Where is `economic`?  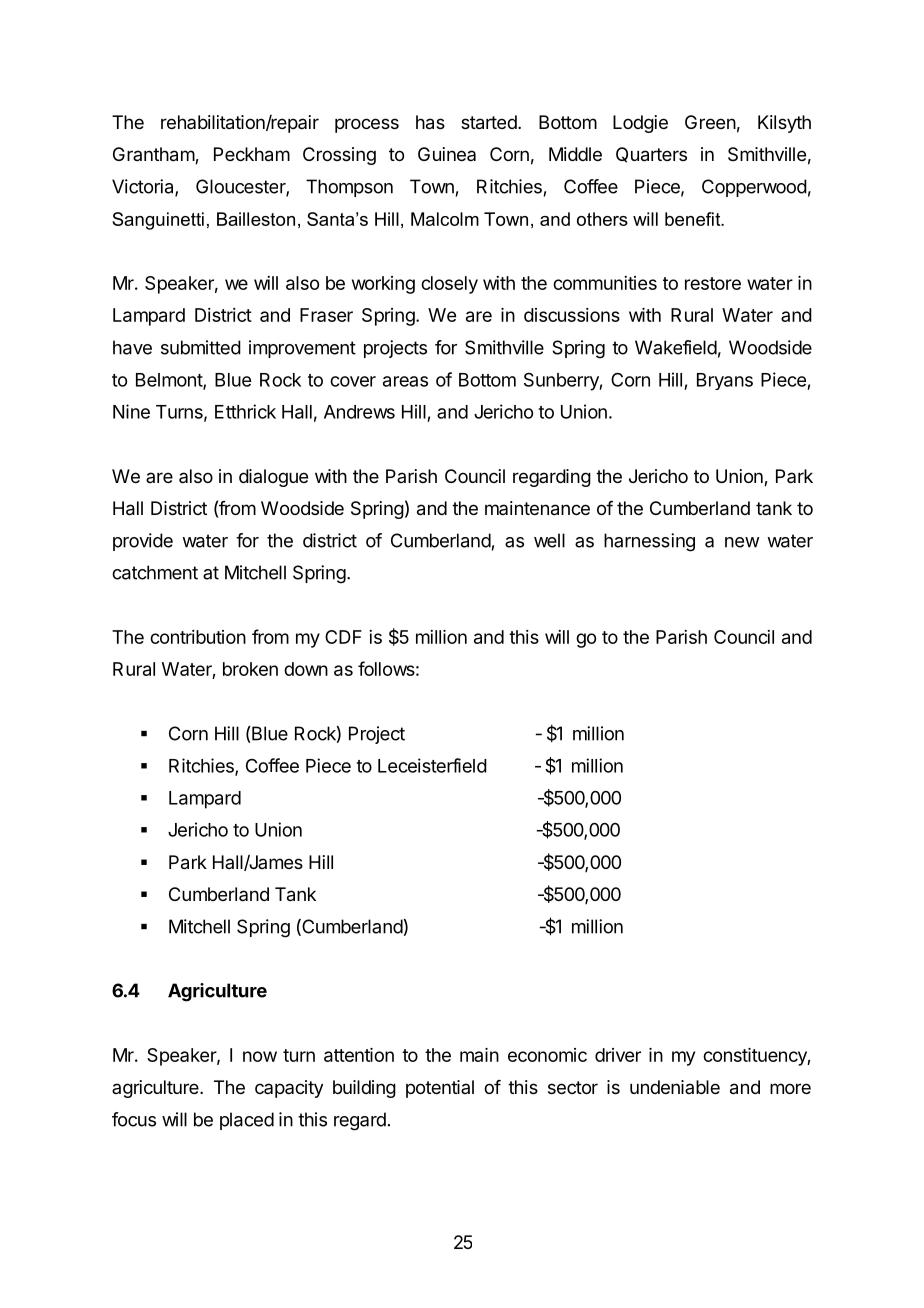 economic is located at coordinates (547, 1055).
